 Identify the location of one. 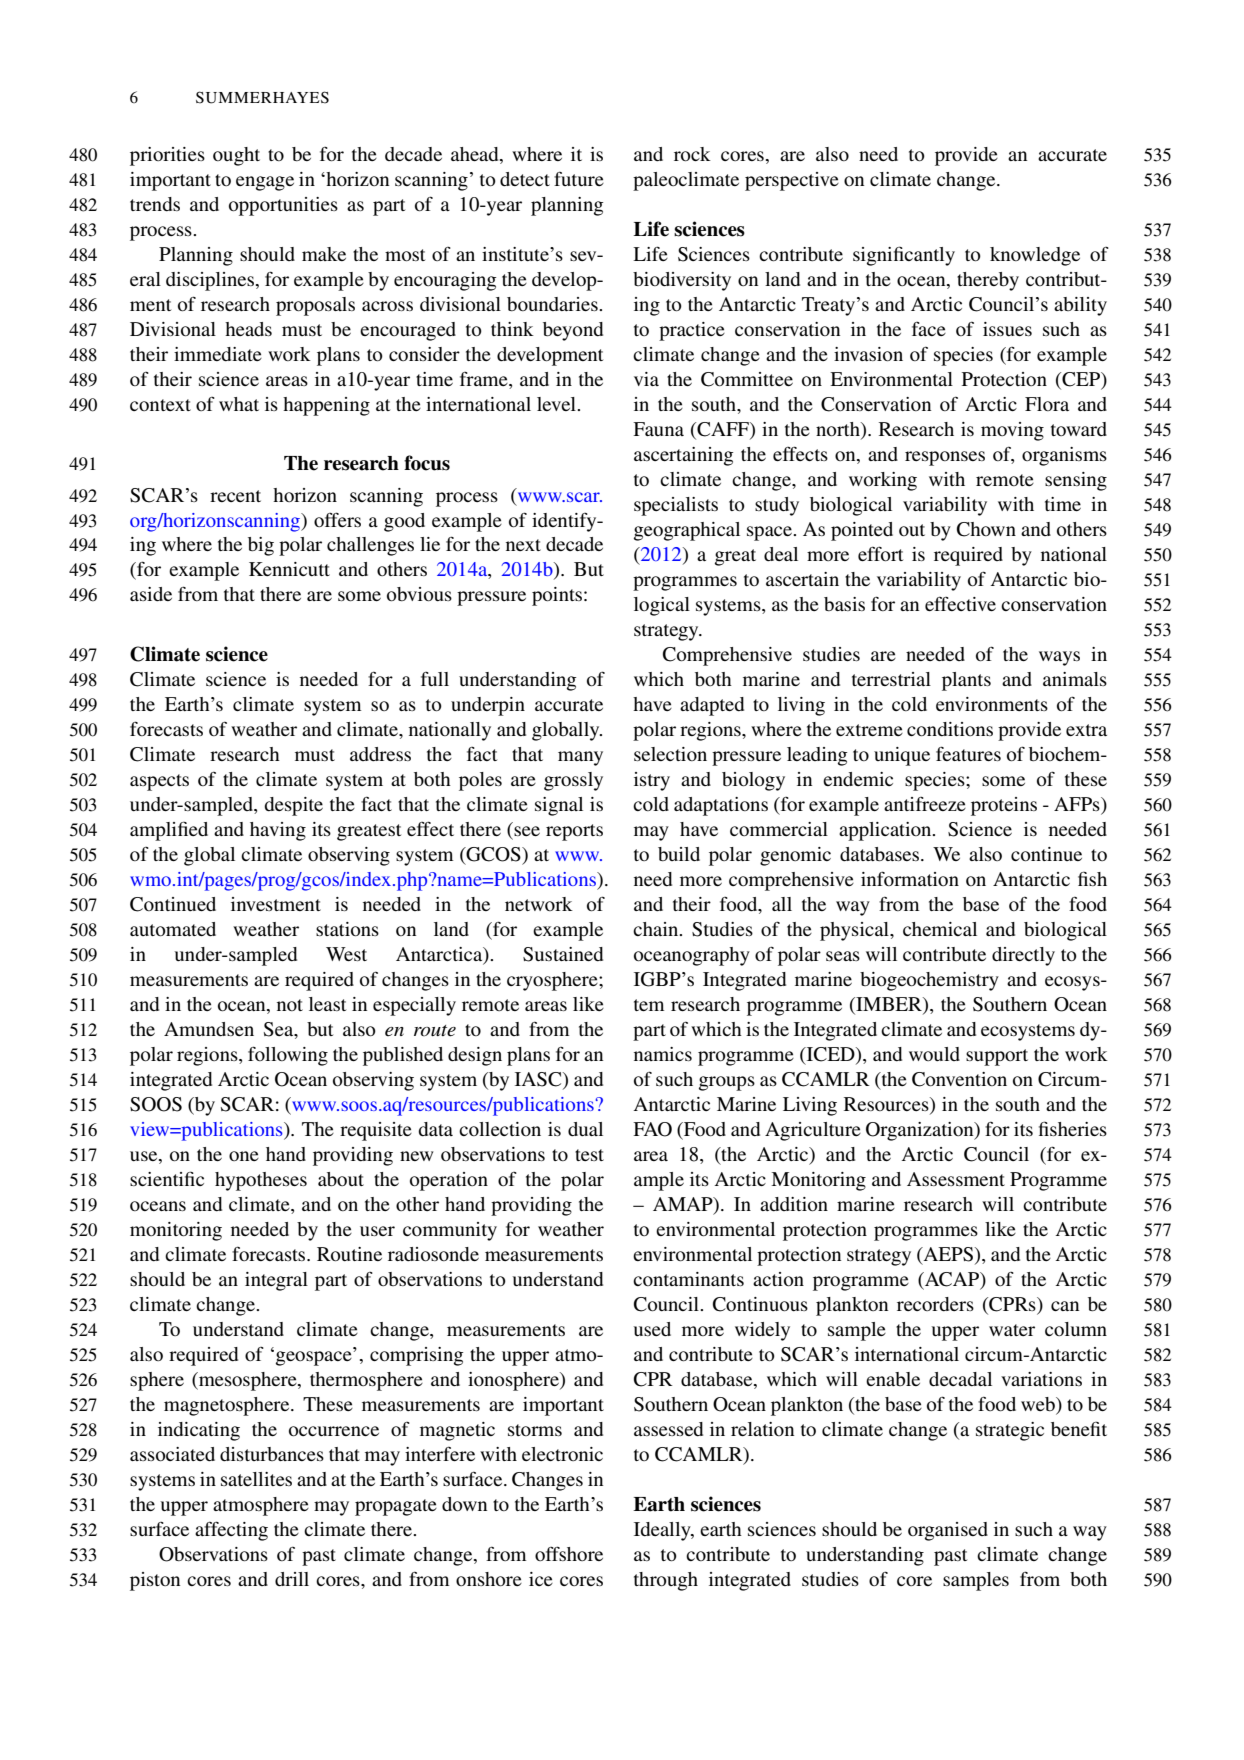
(244, 1156).
